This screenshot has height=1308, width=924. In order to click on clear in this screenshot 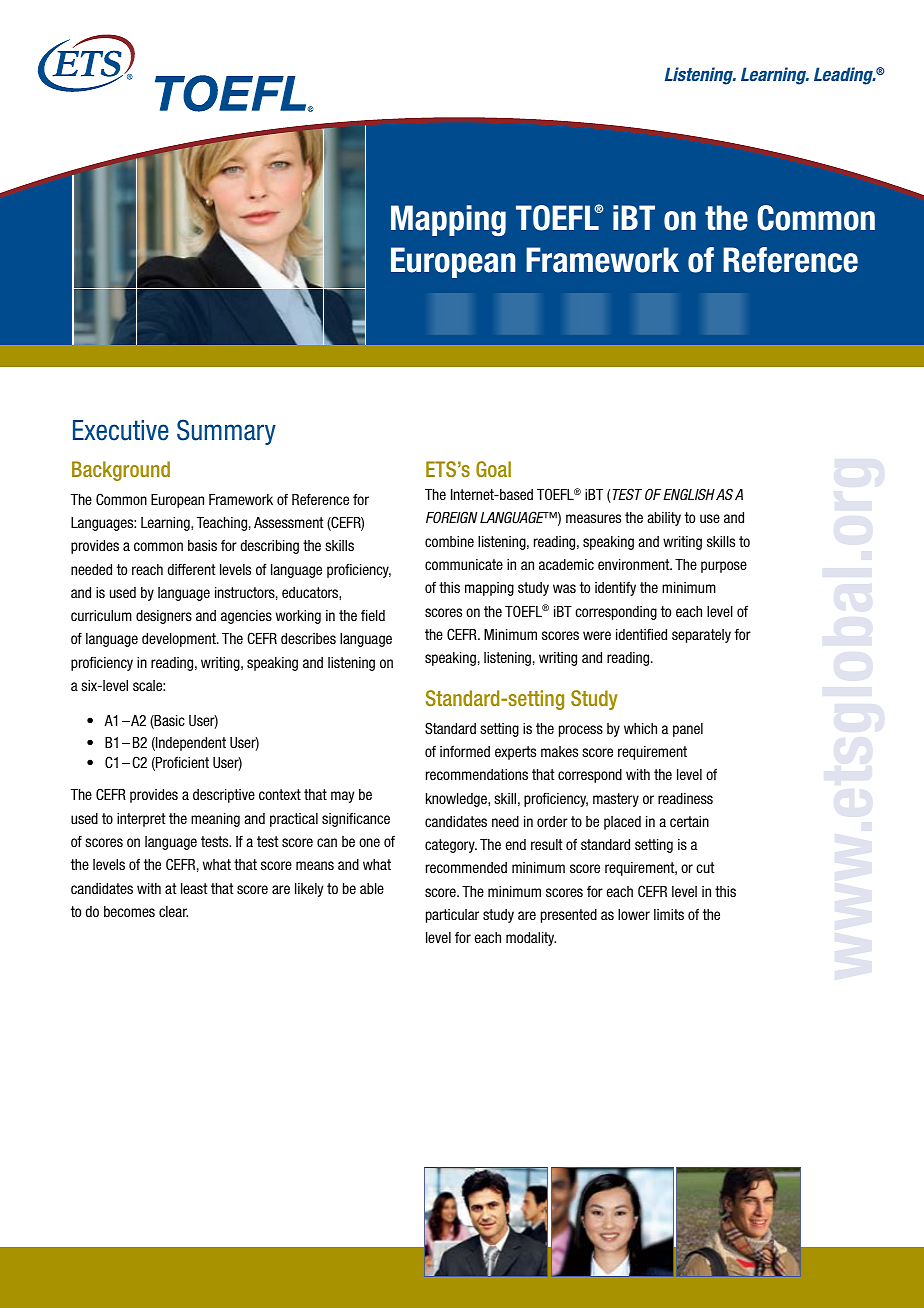, I will do `click(173, 911)`.
